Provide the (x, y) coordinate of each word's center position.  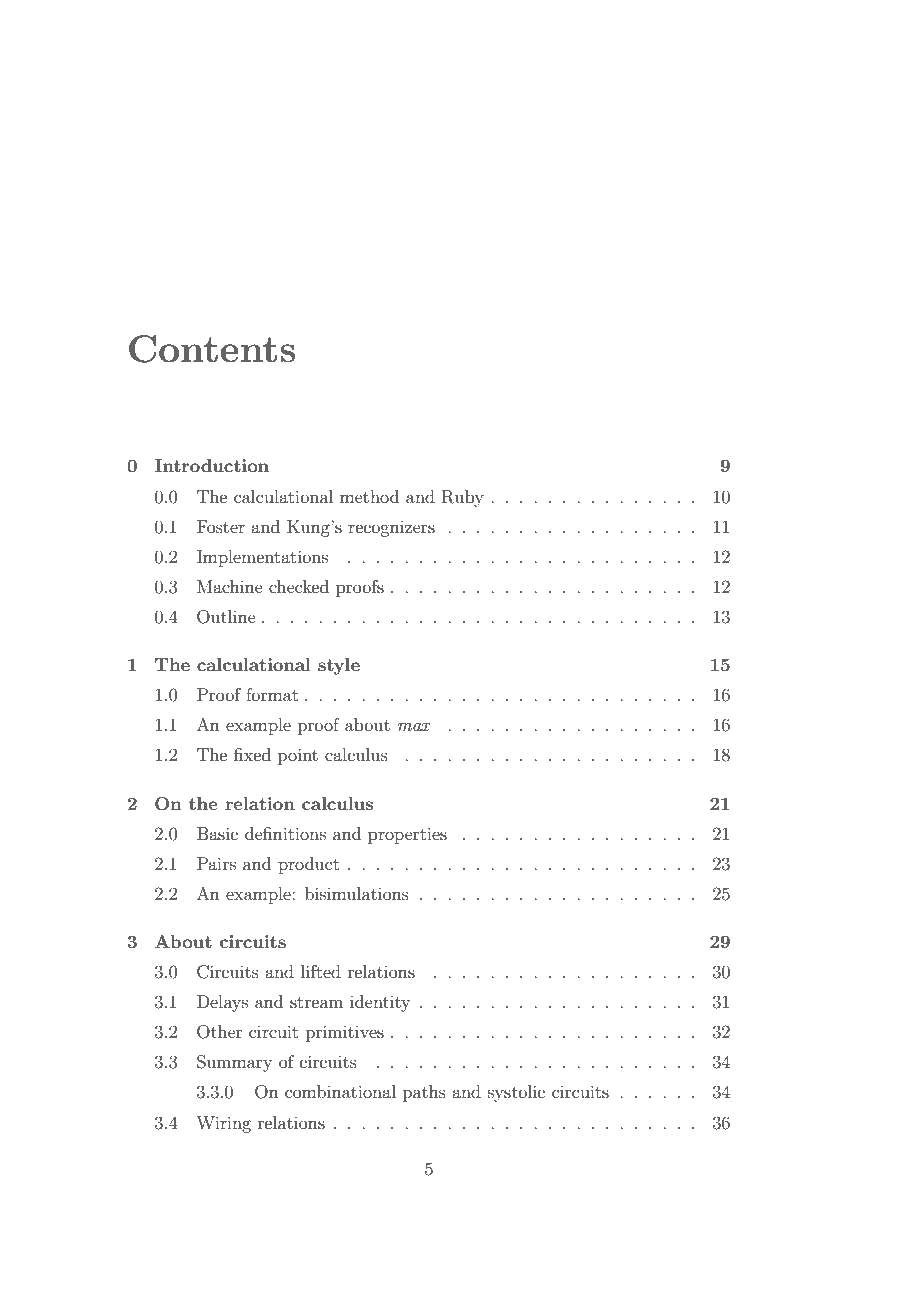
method (369, 496)
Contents (212, 349)
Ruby (463, 498)
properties (407, 835)
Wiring (223, 1124)
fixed (252, 754)
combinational (340, 1091)
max (414, 727)
